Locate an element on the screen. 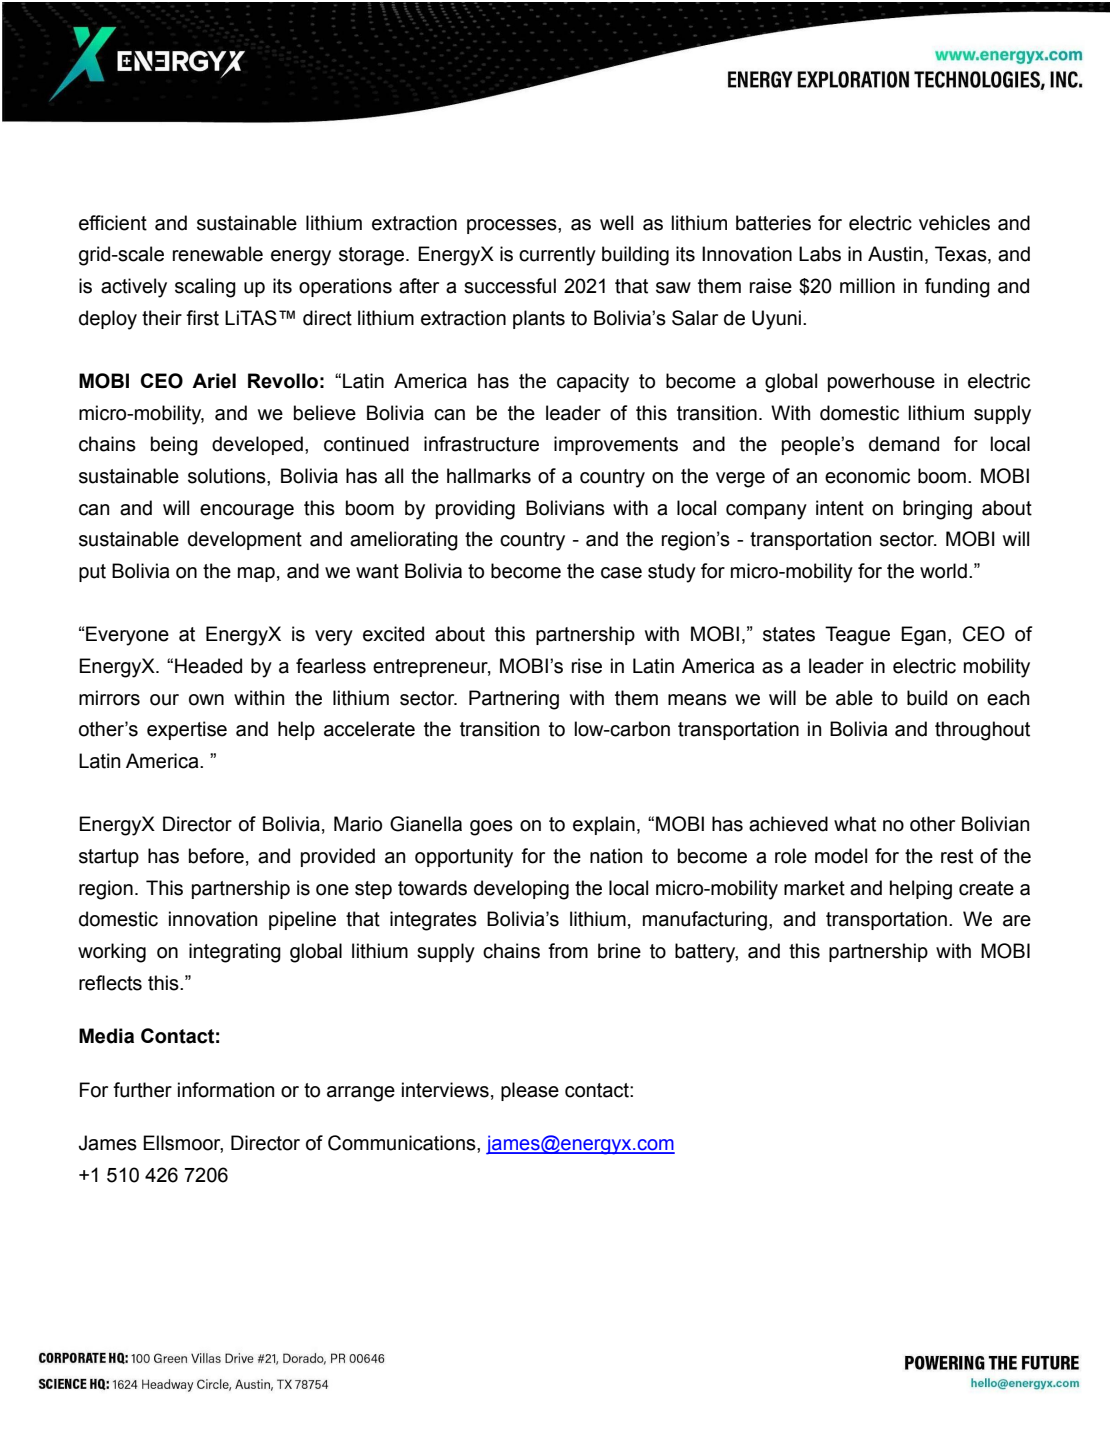 Image resolution: width=1110 pixels, height=1437 pixels. are is located at coordinates (1017, 921).
